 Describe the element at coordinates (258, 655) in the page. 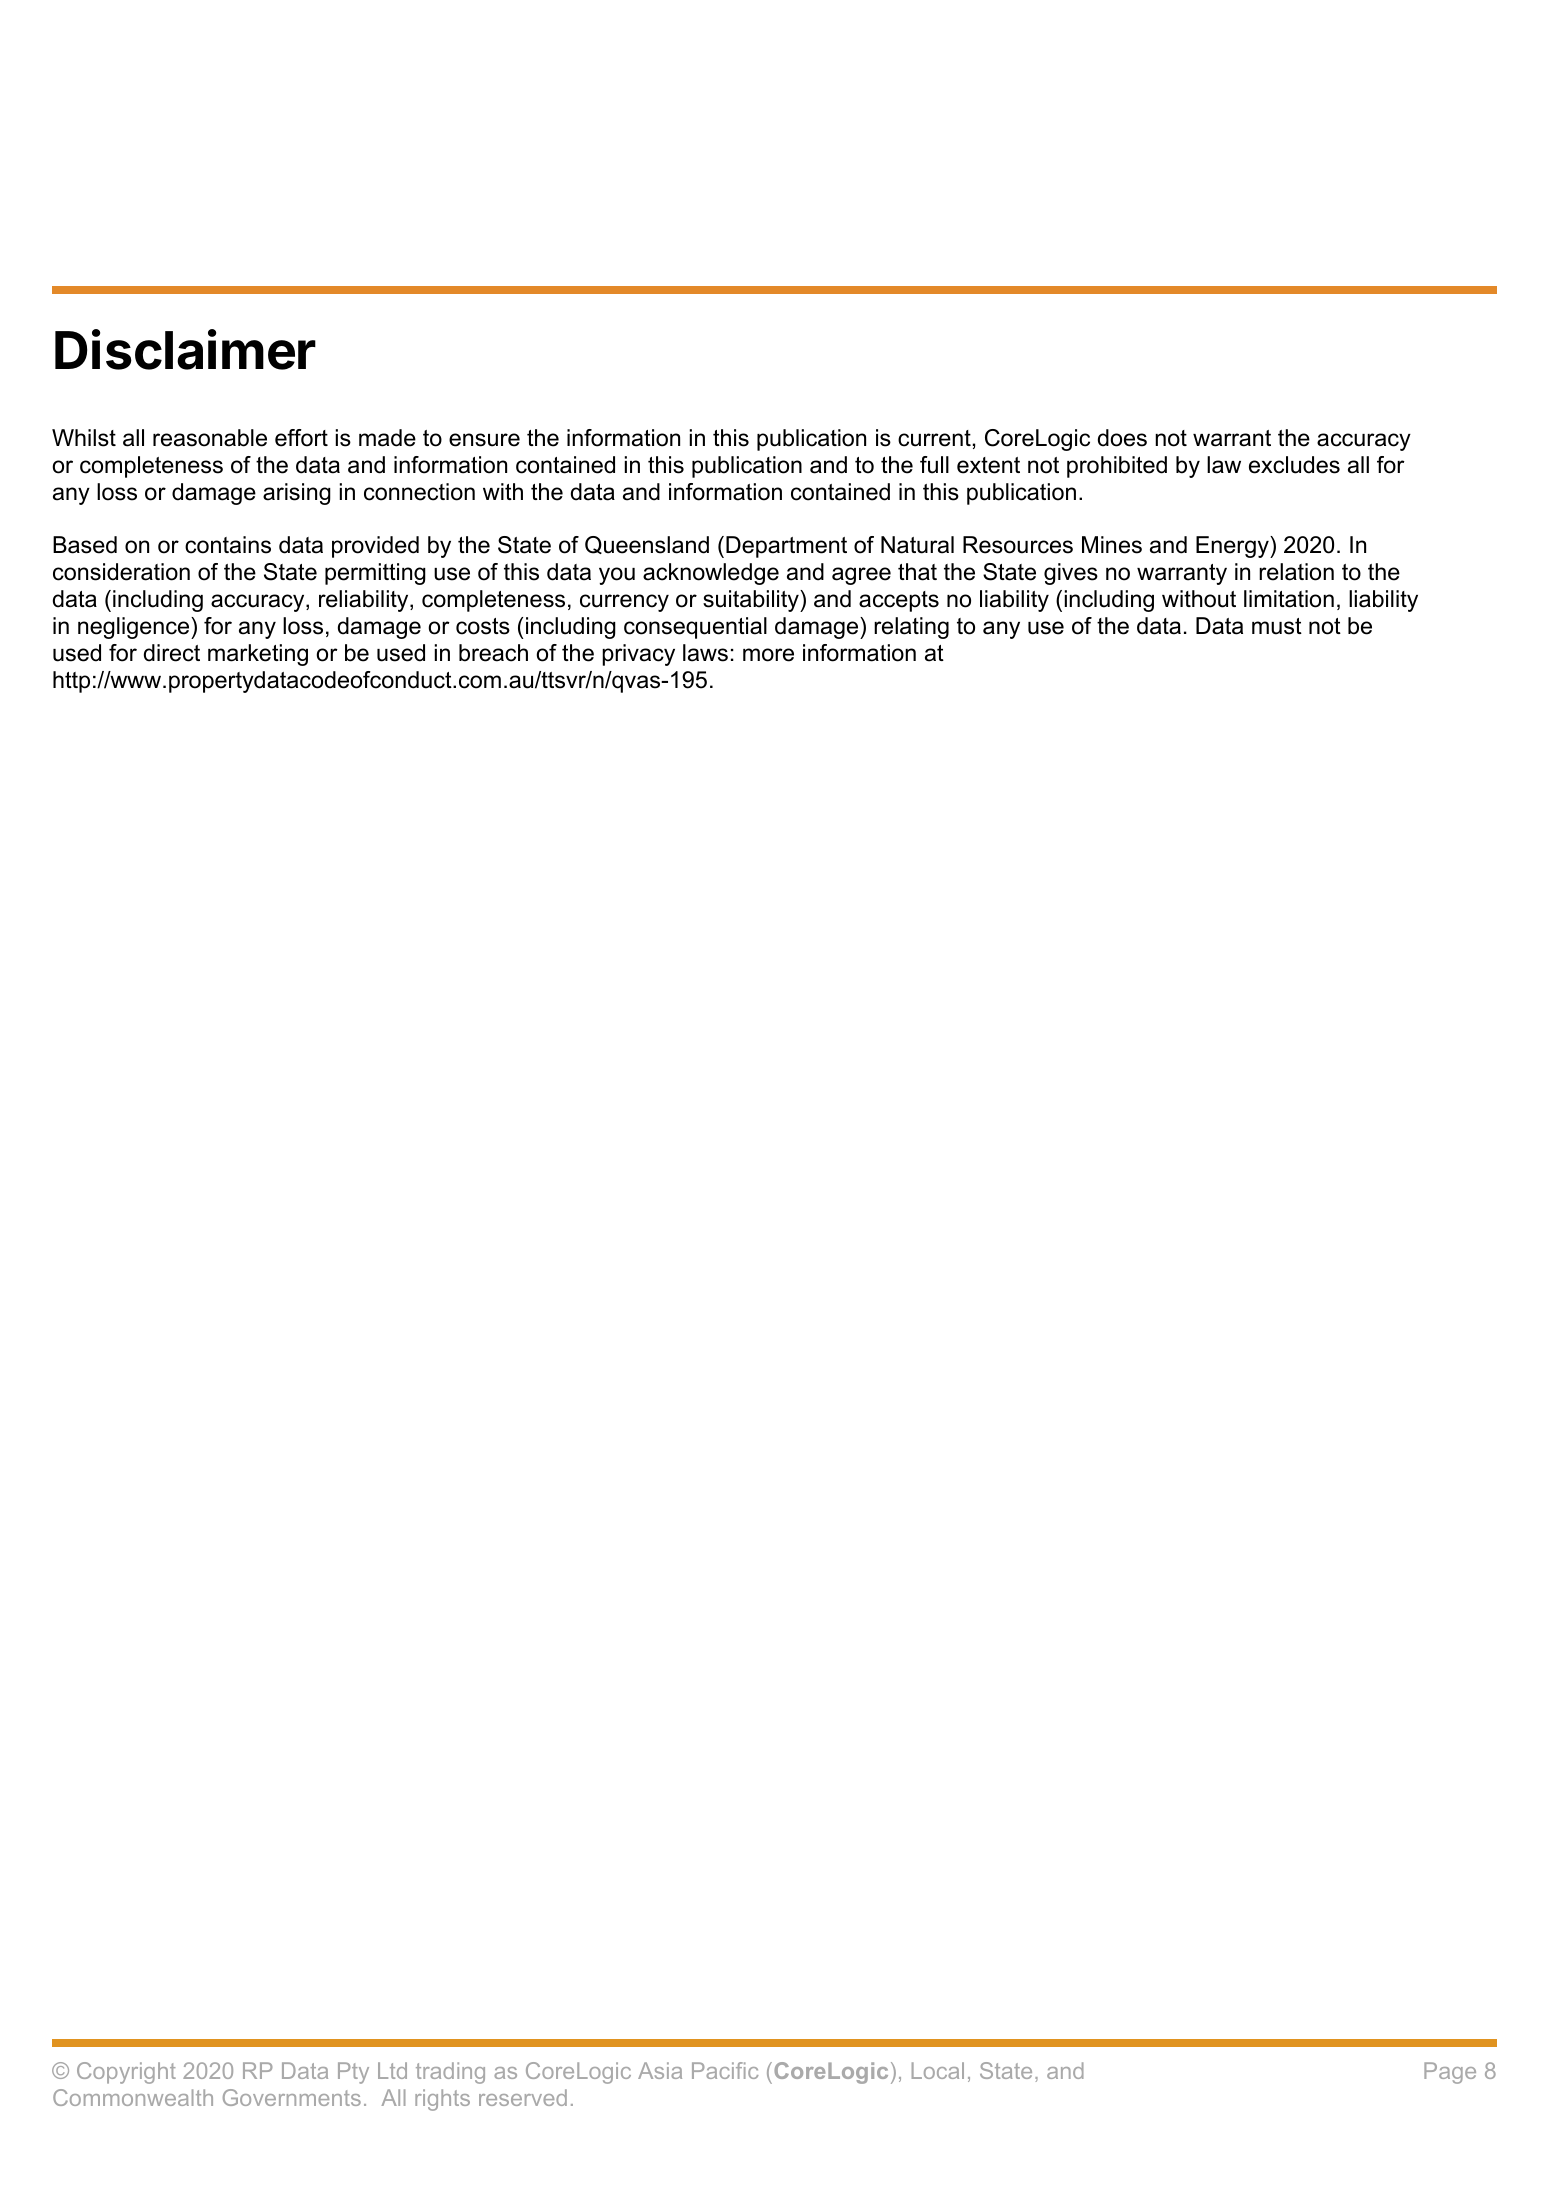

I see `marketing` at that location.
